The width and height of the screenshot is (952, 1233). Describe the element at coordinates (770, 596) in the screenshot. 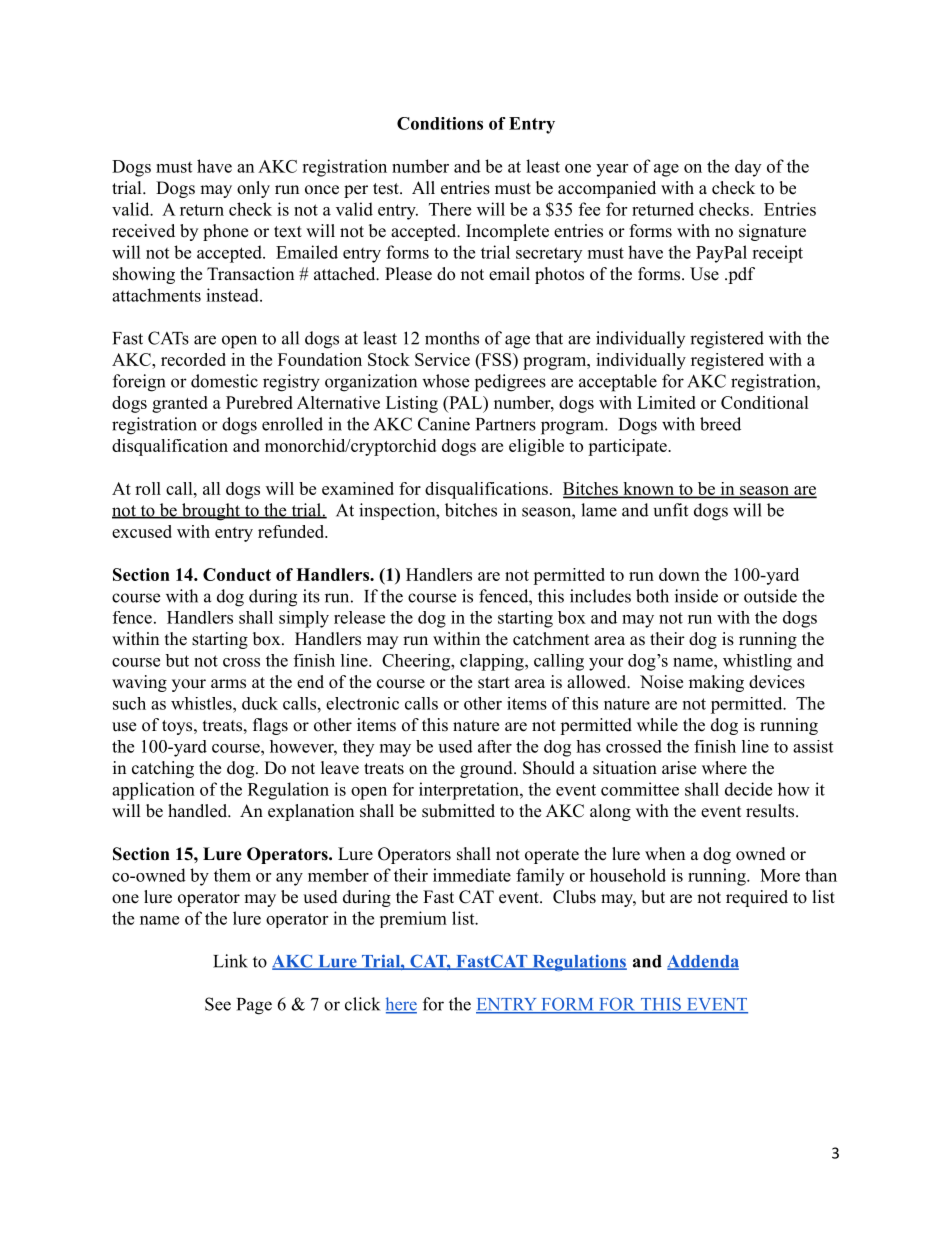

I see `outside` at that location.
